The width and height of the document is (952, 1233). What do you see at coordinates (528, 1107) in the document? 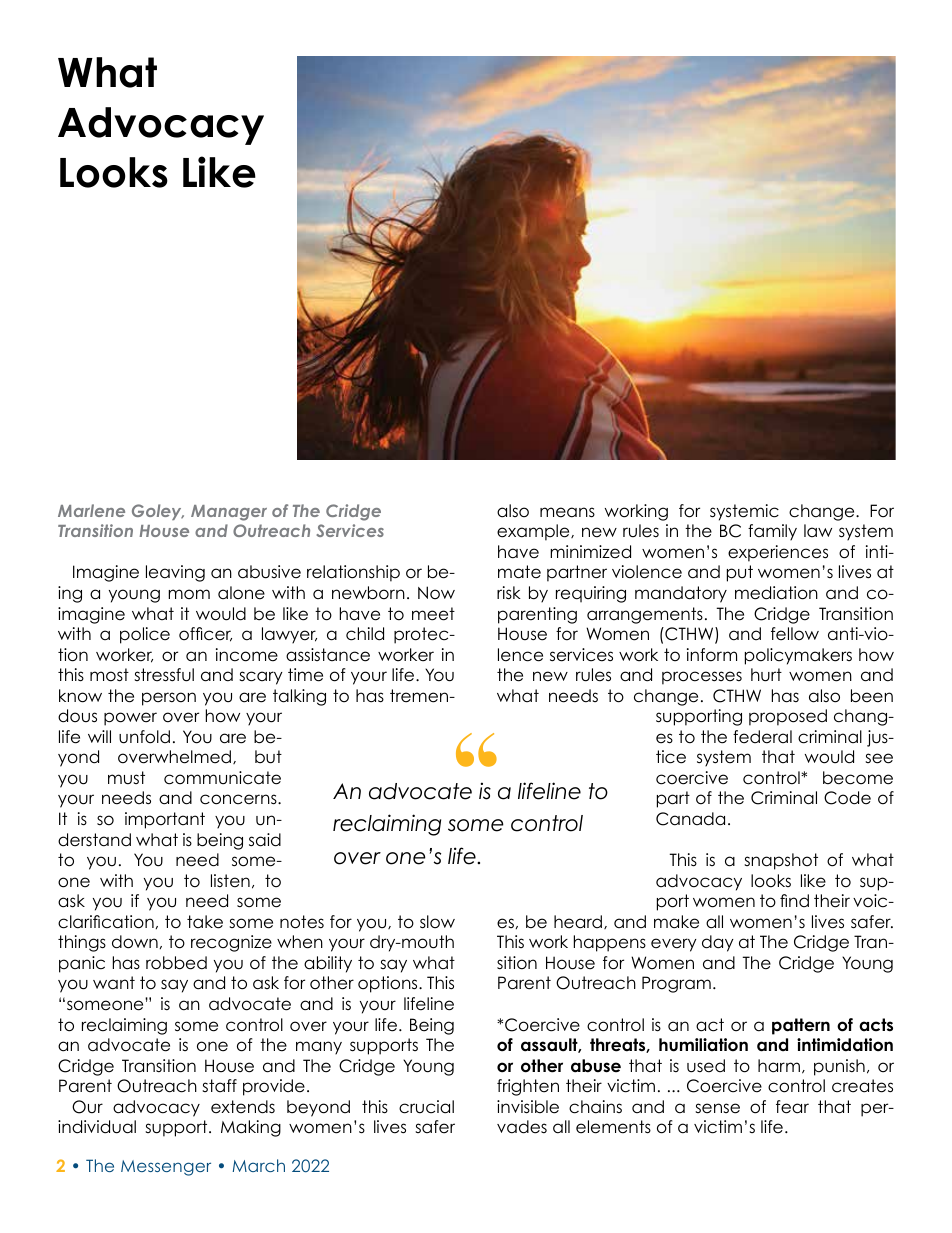
I see `invisible` at bounding box center [528, 1107].
